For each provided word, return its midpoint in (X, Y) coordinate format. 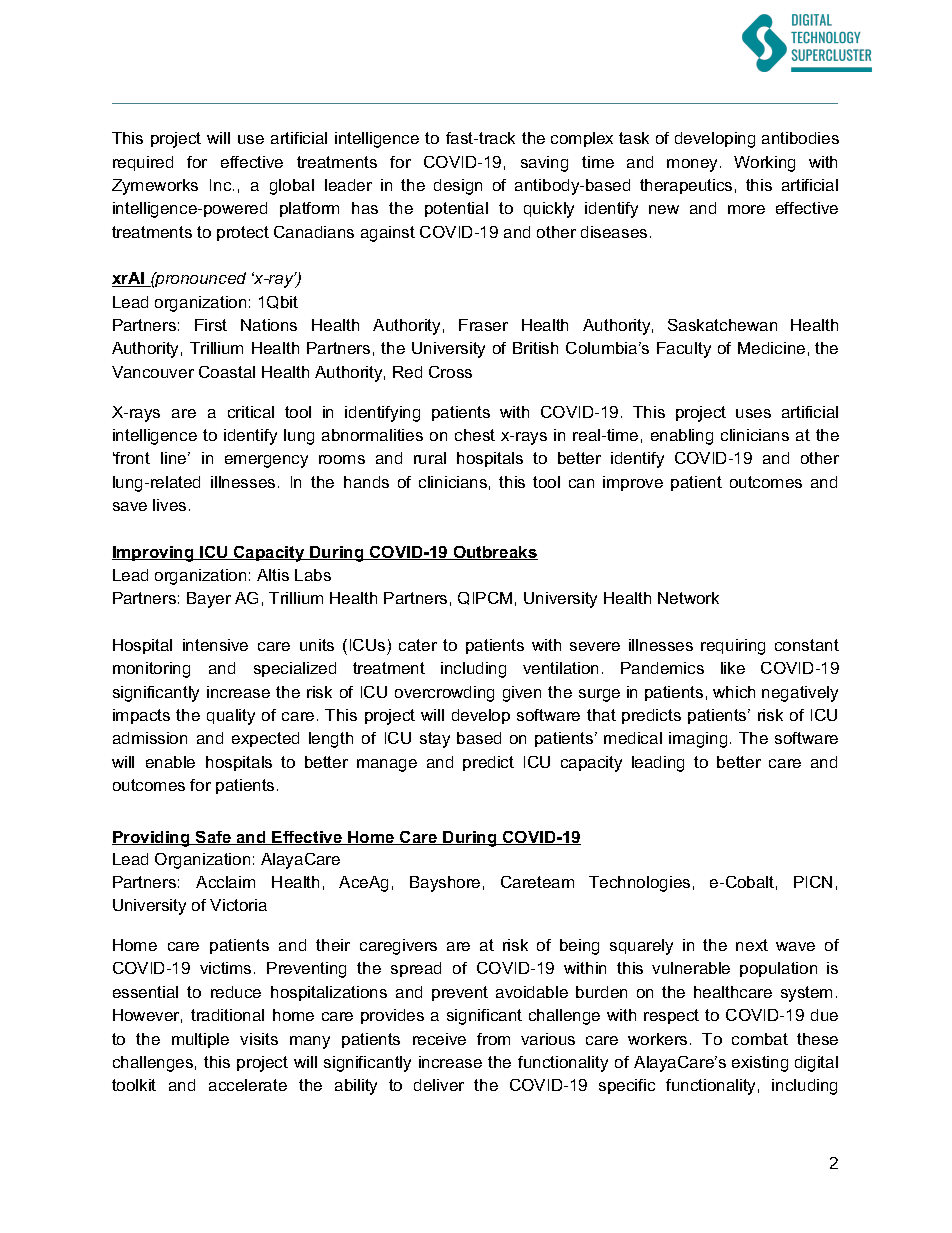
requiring (733, 647)
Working (764, 164)
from (493, 1039)
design (458, 187)
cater (418, 645)
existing (760, 1064)
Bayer (209, 600)
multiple (200, 1040)
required (143, 163)
